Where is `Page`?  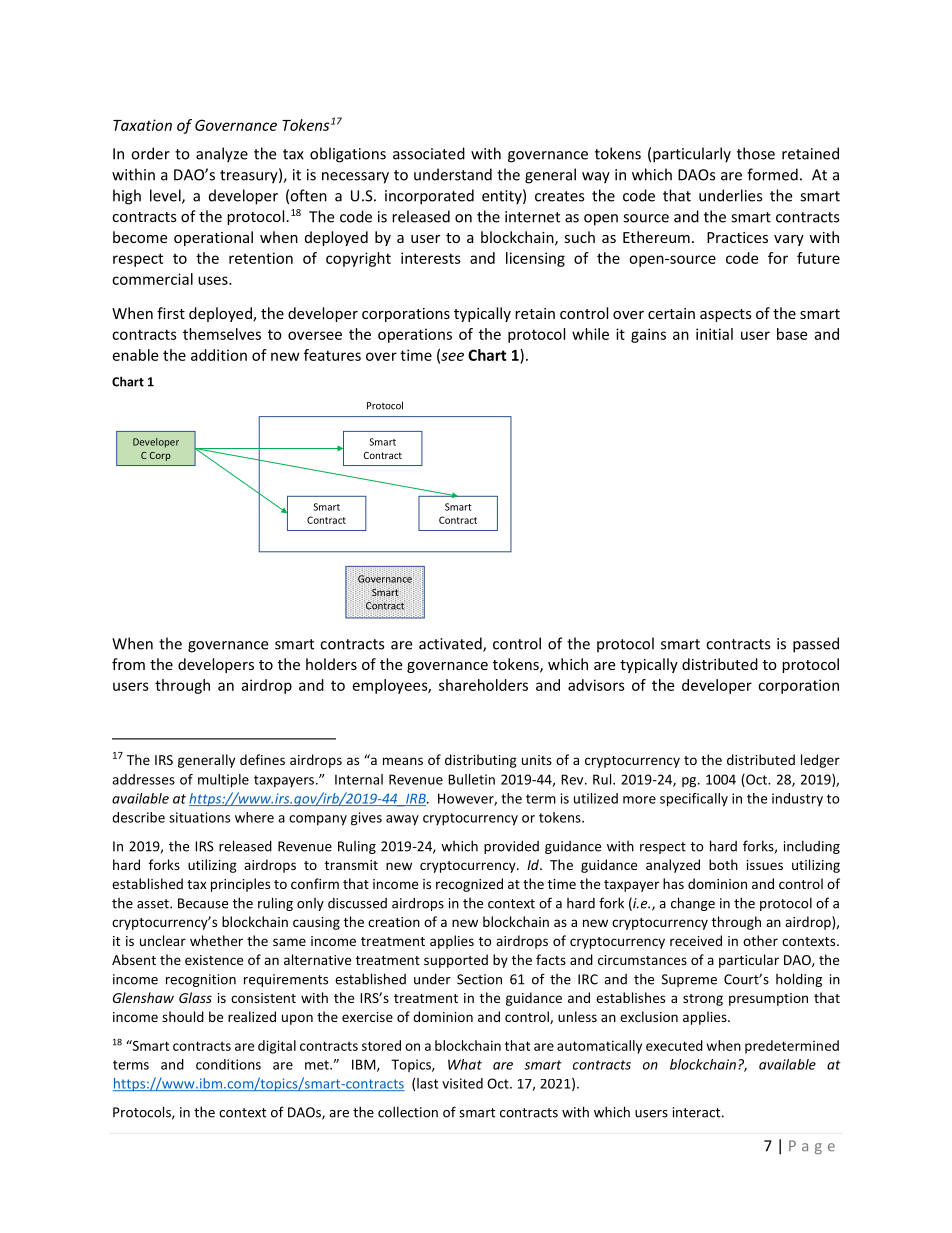
Page is located at coordinates (812, 1147).
